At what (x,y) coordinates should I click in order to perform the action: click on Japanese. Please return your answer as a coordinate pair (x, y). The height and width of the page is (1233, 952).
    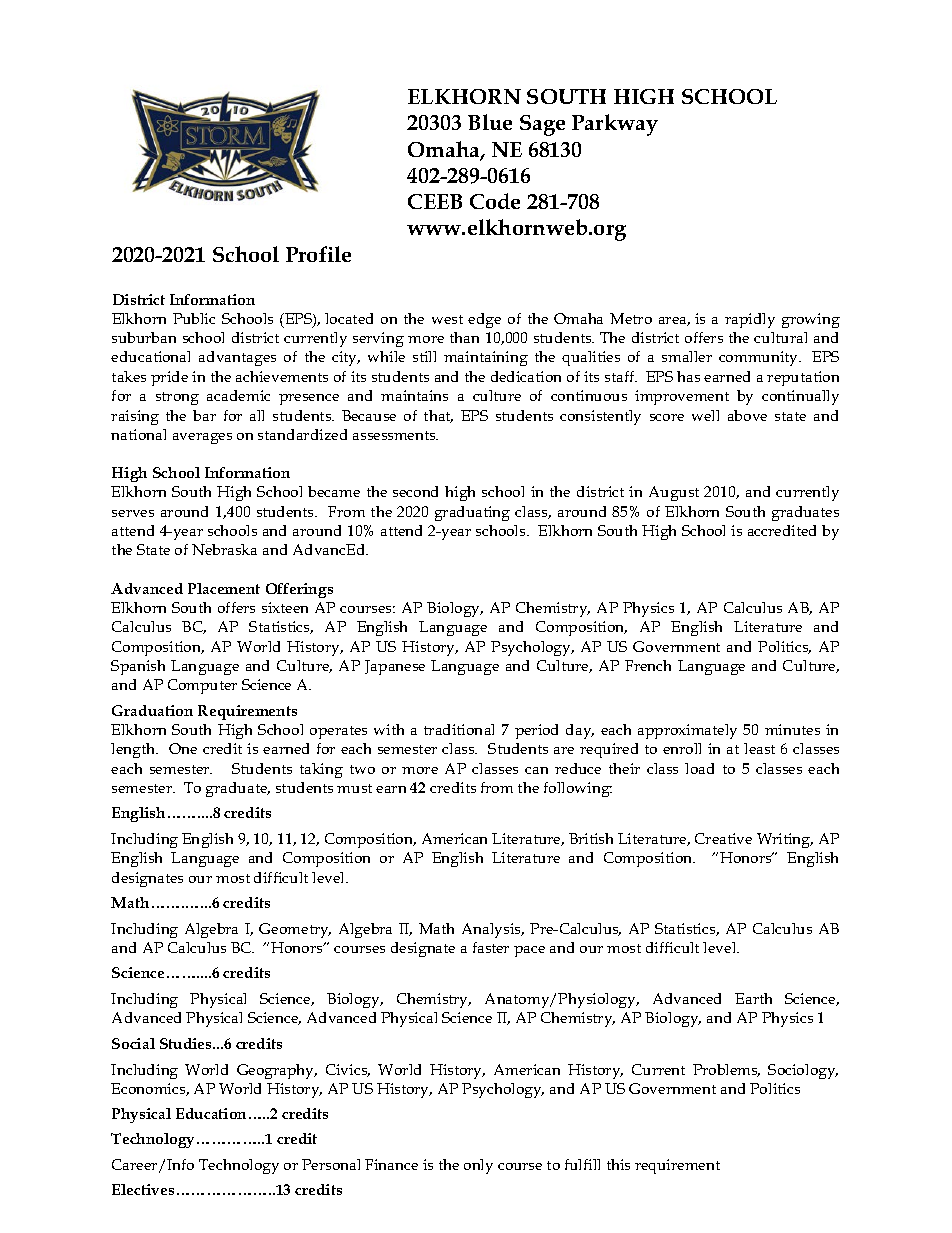
    Looking at the image, I should click on (395, 667).
